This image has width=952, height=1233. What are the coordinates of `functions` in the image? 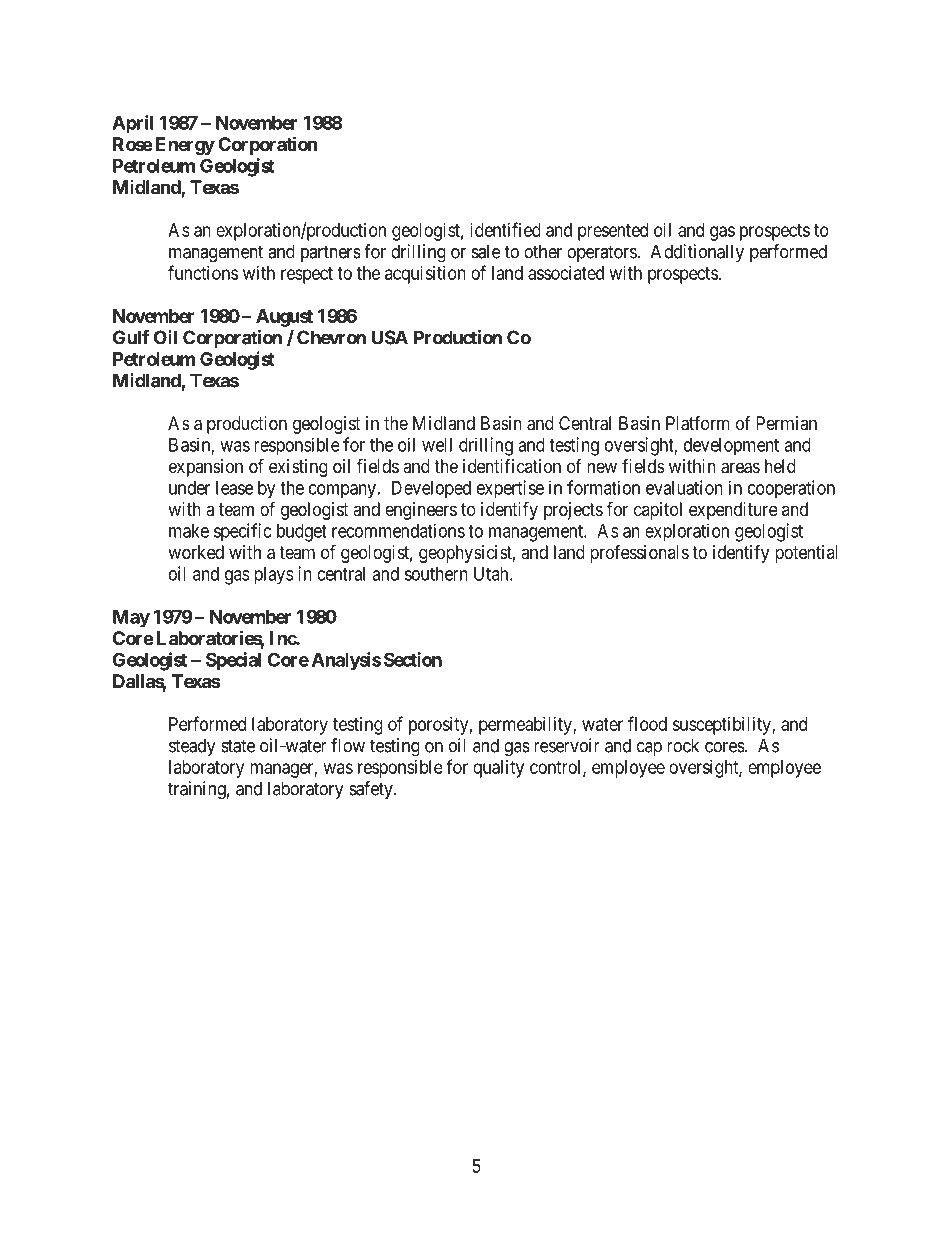 It's located at (203, 272).
